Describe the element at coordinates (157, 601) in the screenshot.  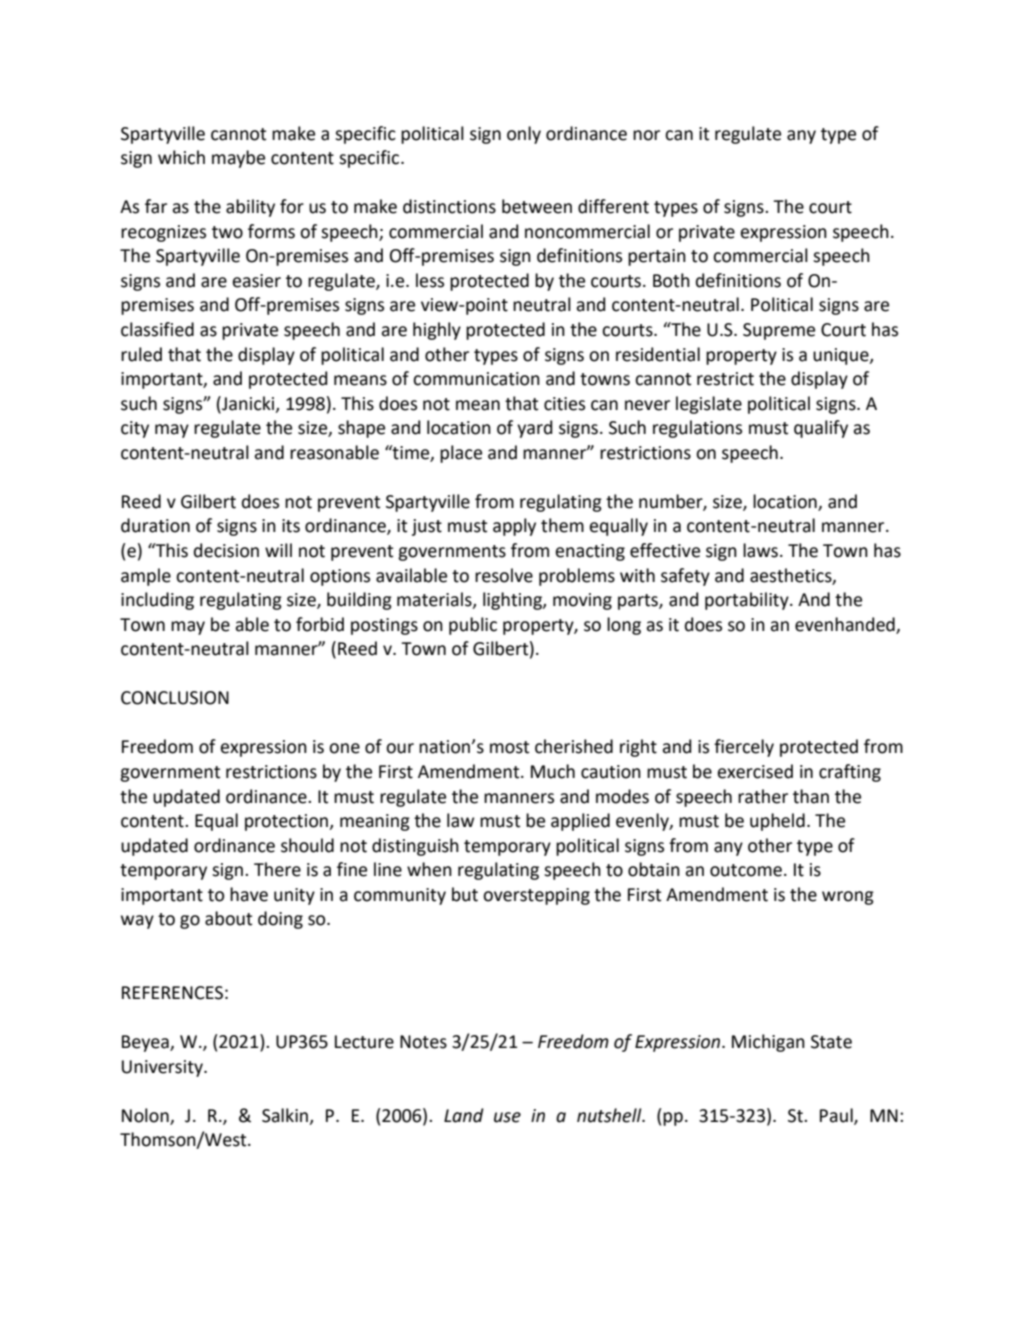
I see `including` at that location.
